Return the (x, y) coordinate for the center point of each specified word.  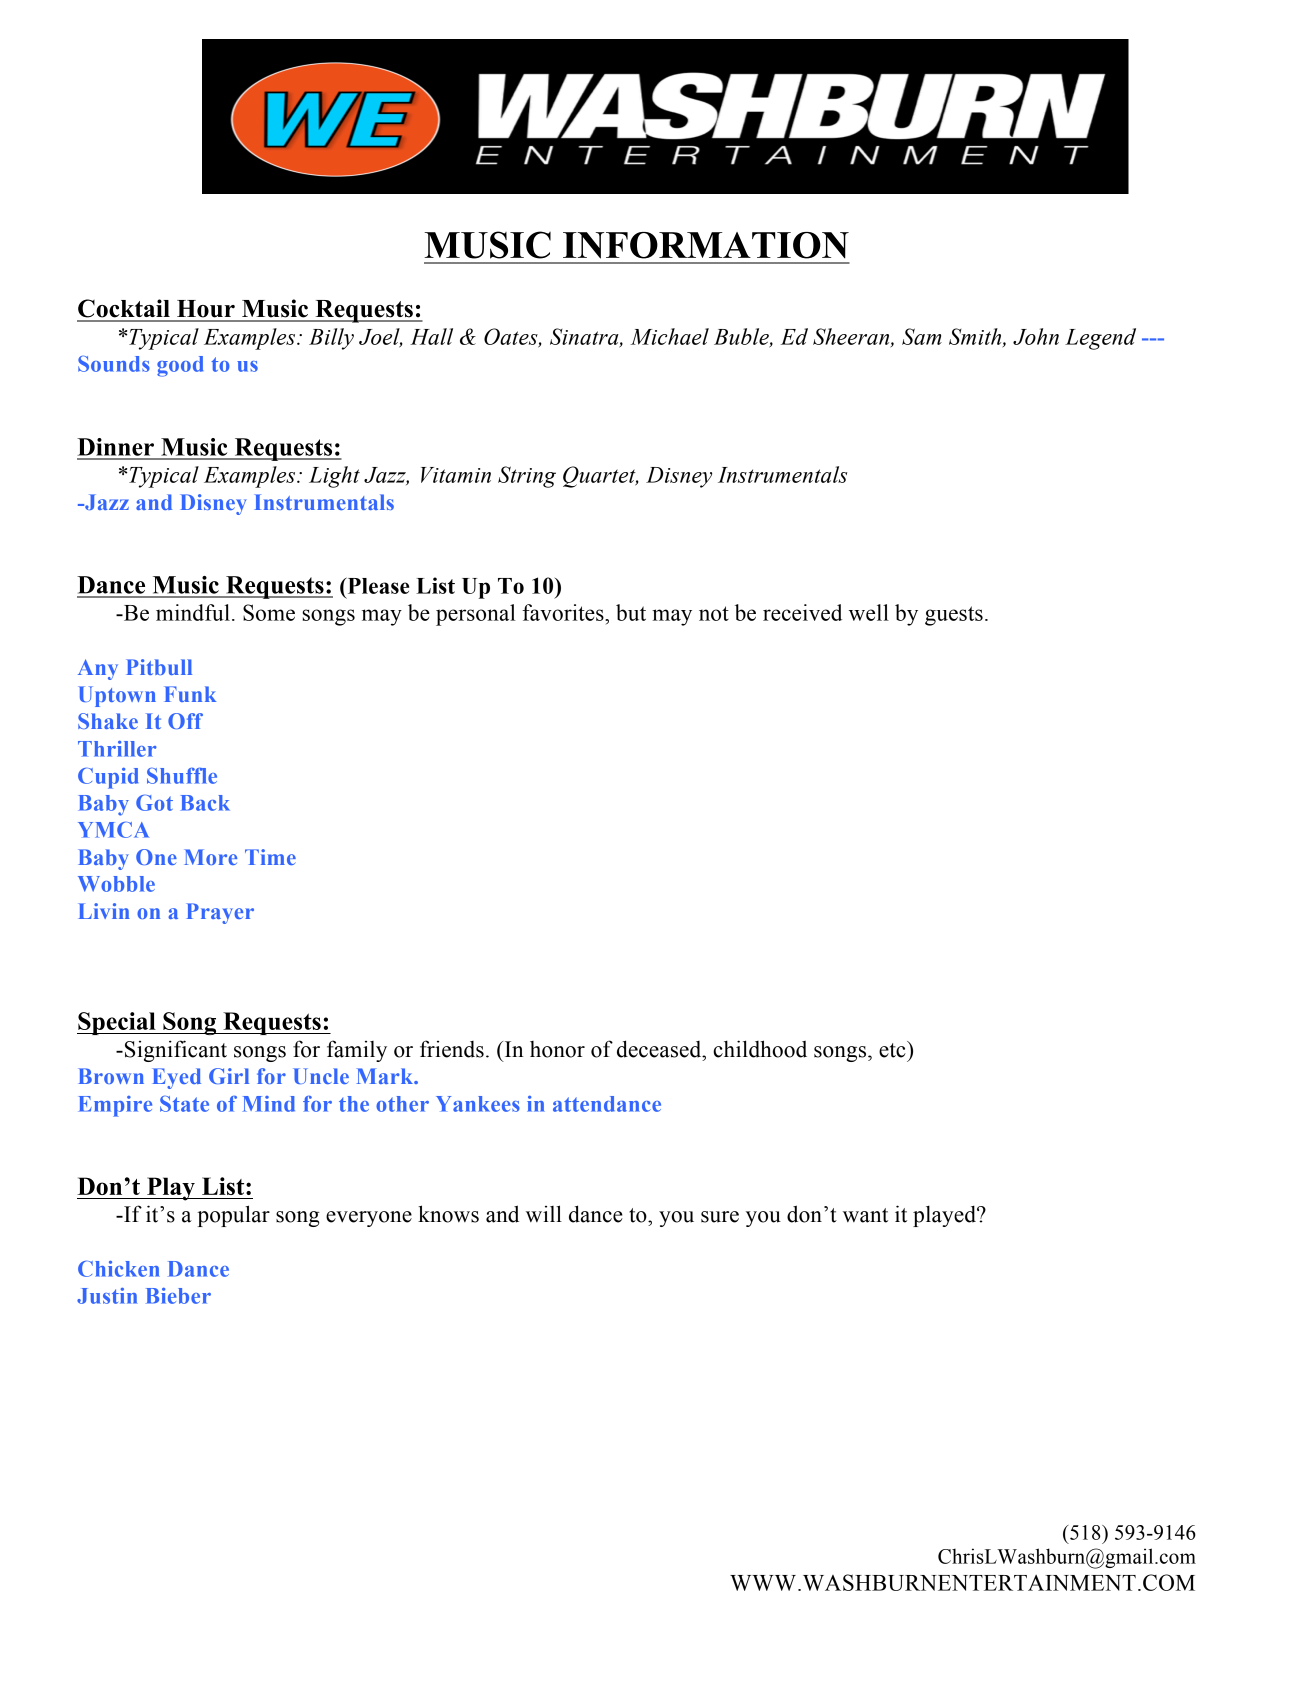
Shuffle (182, 775)
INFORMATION (706, 245)
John (1036, 336)
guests (954, 616)
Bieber (178, 1296)
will (544, 1213)
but (631, 612)
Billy (331, 339)
